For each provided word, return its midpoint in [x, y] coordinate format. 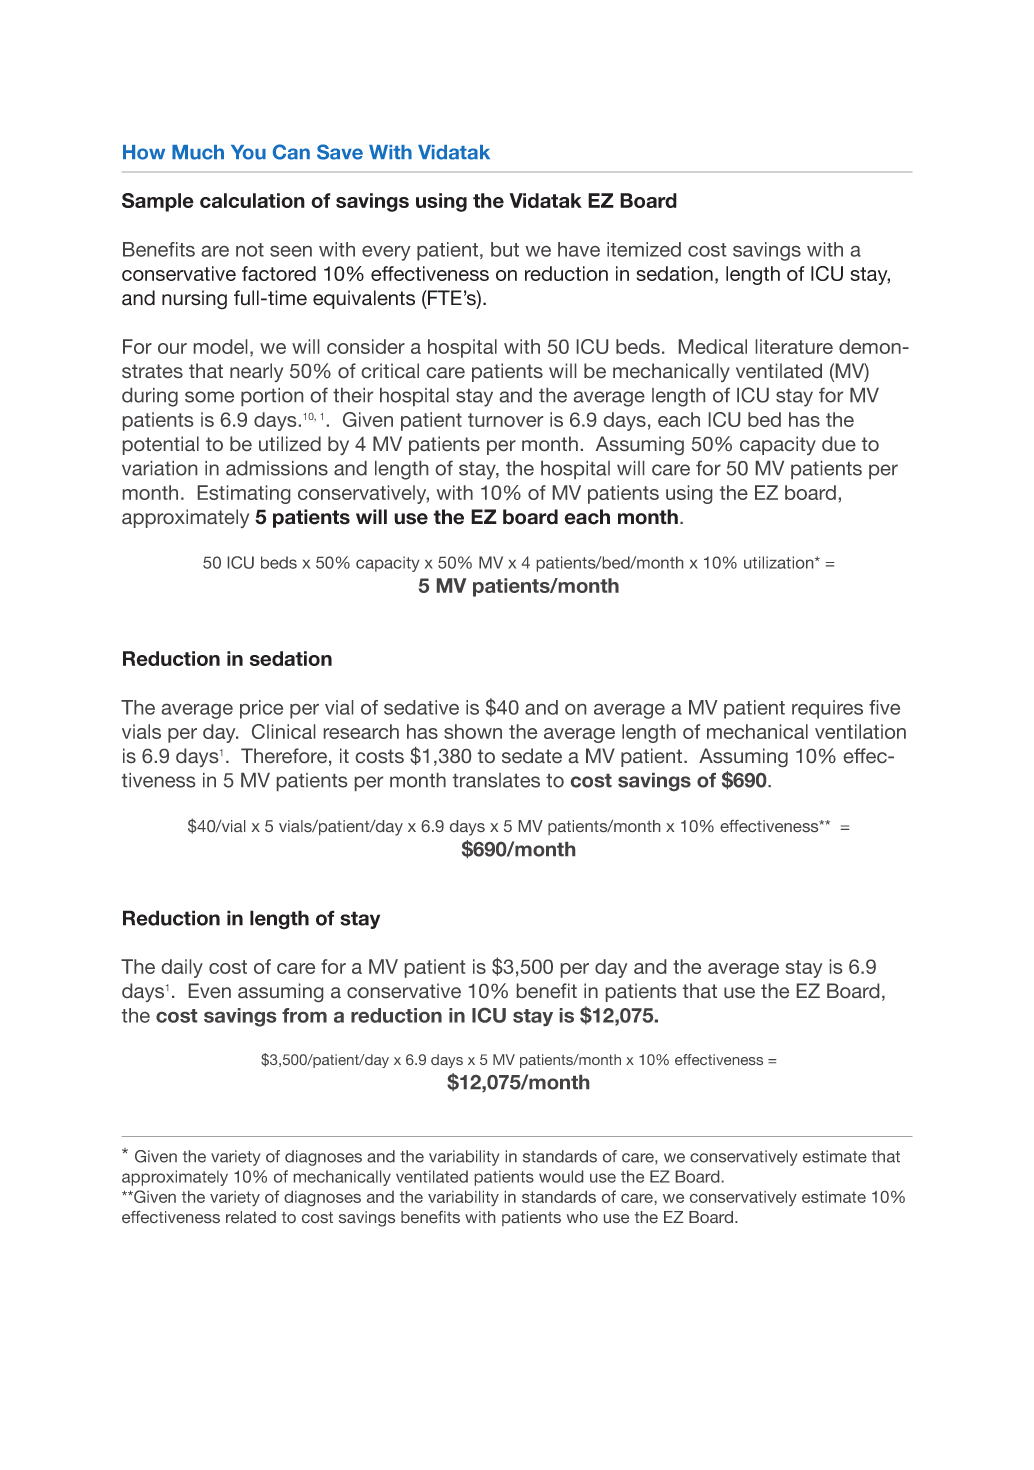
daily [182, 968]
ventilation [860, 731]
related [251, 1217]
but [505, 249]
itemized [644, 249]
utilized [290, 443]
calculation [252, 200]
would [561, 1176]
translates [496, 780]
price [261, 709]
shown [473, 731]
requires [827, 709]
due [839, 443]
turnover [505, 420]
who [582, 1217]
